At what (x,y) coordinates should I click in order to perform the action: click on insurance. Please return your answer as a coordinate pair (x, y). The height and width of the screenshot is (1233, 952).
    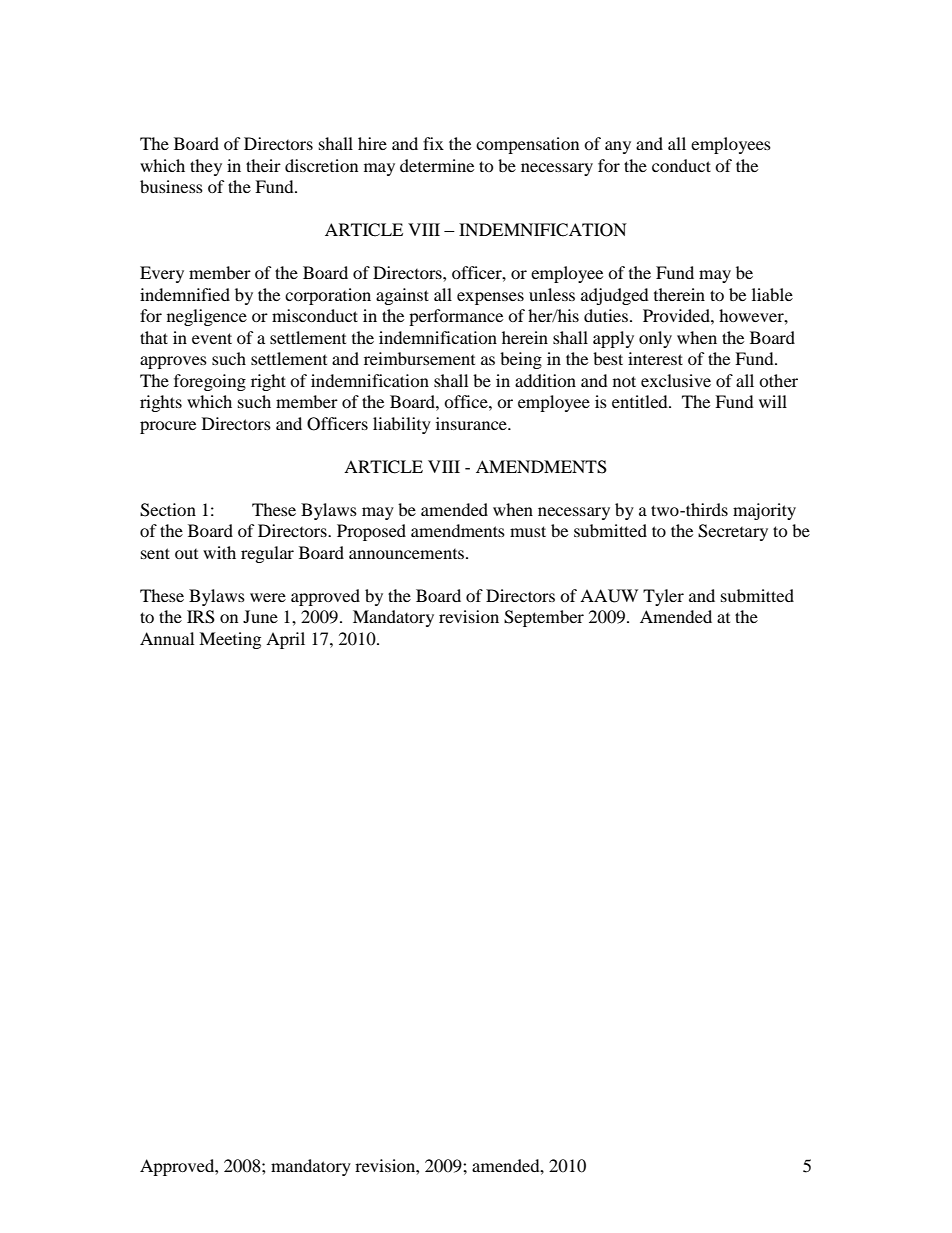
    Looking at the image, I should click on (472, 423).
